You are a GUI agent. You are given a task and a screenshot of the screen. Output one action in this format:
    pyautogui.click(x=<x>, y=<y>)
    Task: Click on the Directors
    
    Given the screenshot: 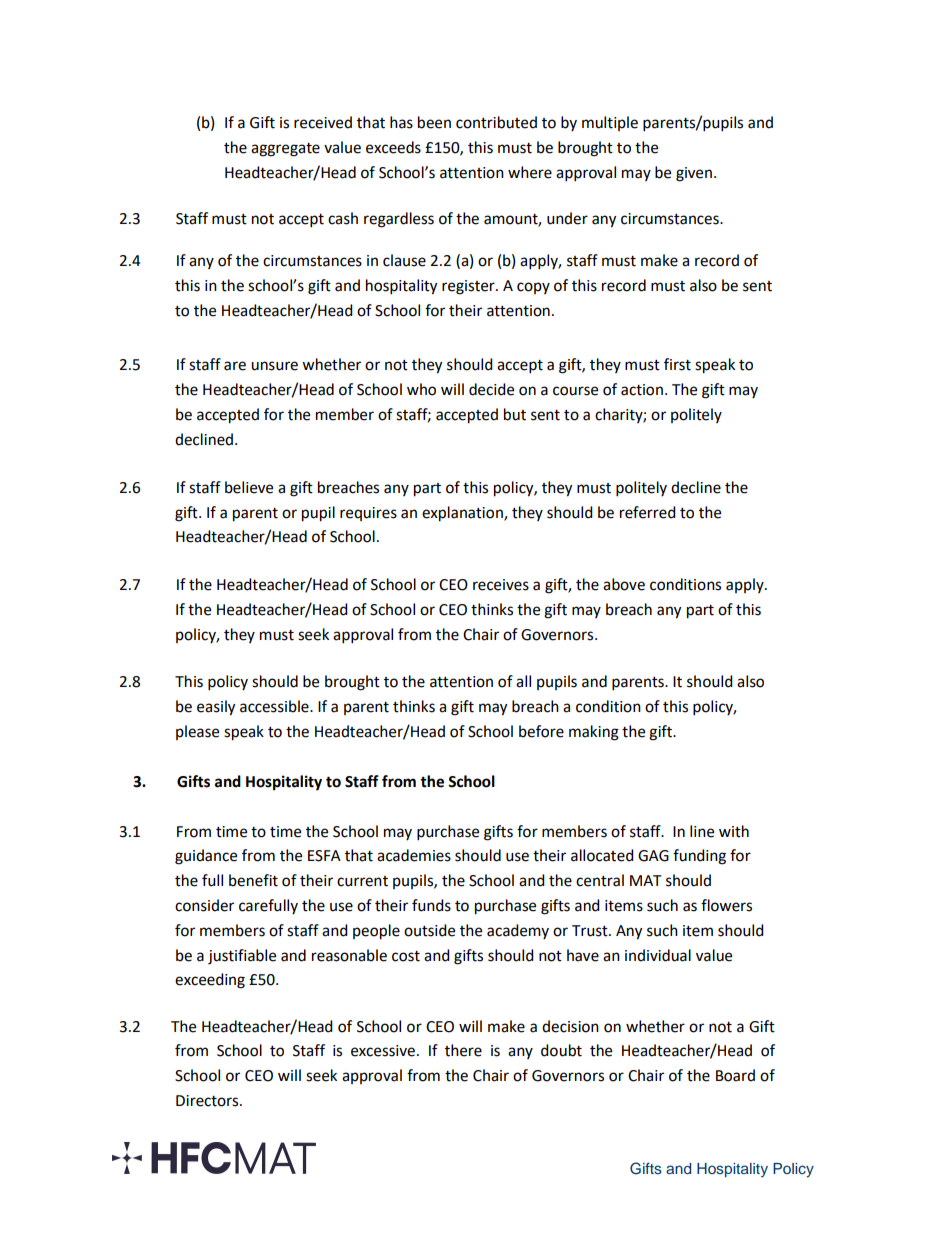 What is the action you would take?
    pyautogui.click(x=208, y=1101)
